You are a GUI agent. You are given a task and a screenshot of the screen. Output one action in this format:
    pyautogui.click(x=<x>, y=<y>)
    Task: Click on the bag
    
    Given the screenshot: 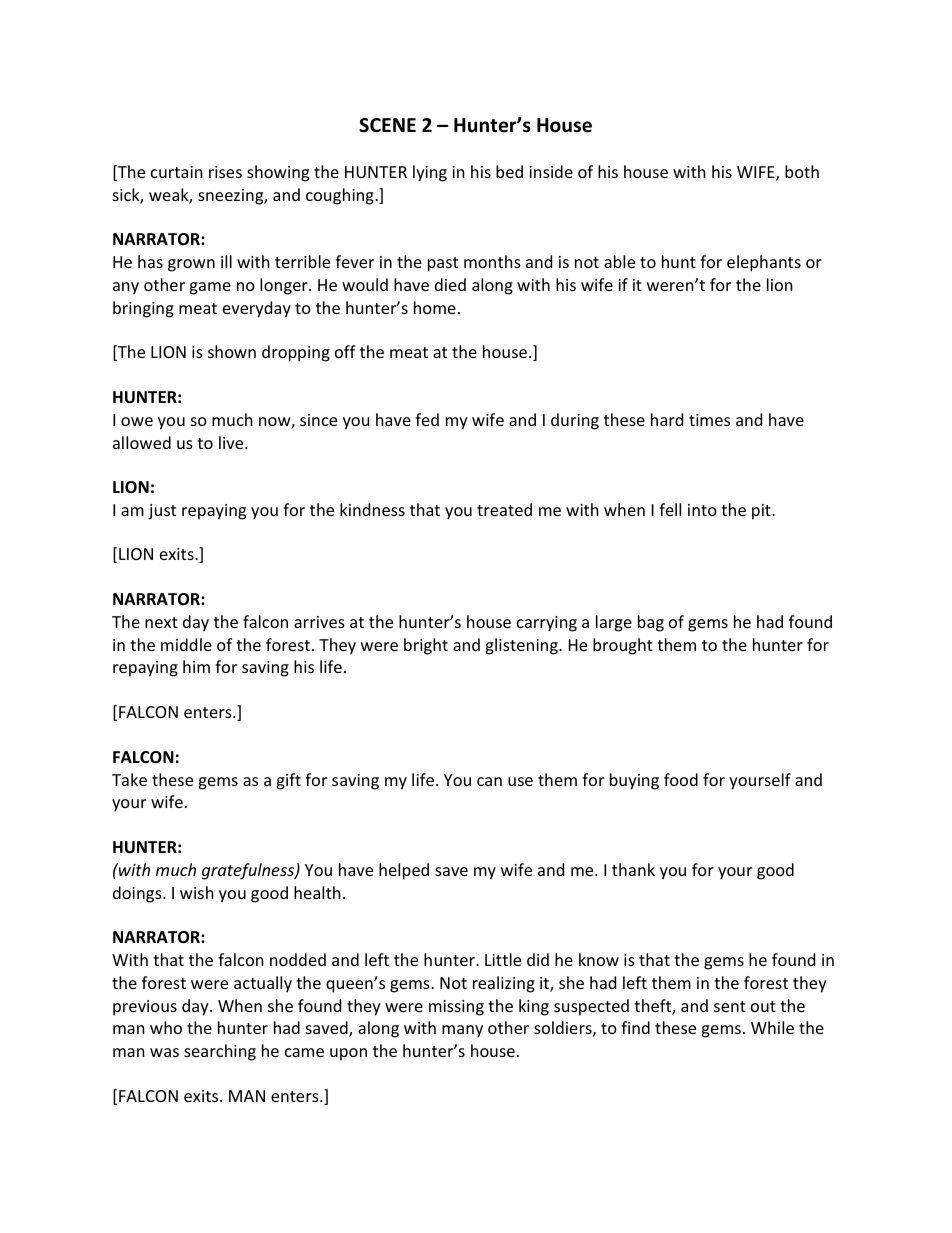 What is the action you would take?
    pyautogui.click(x=651, y=623)
